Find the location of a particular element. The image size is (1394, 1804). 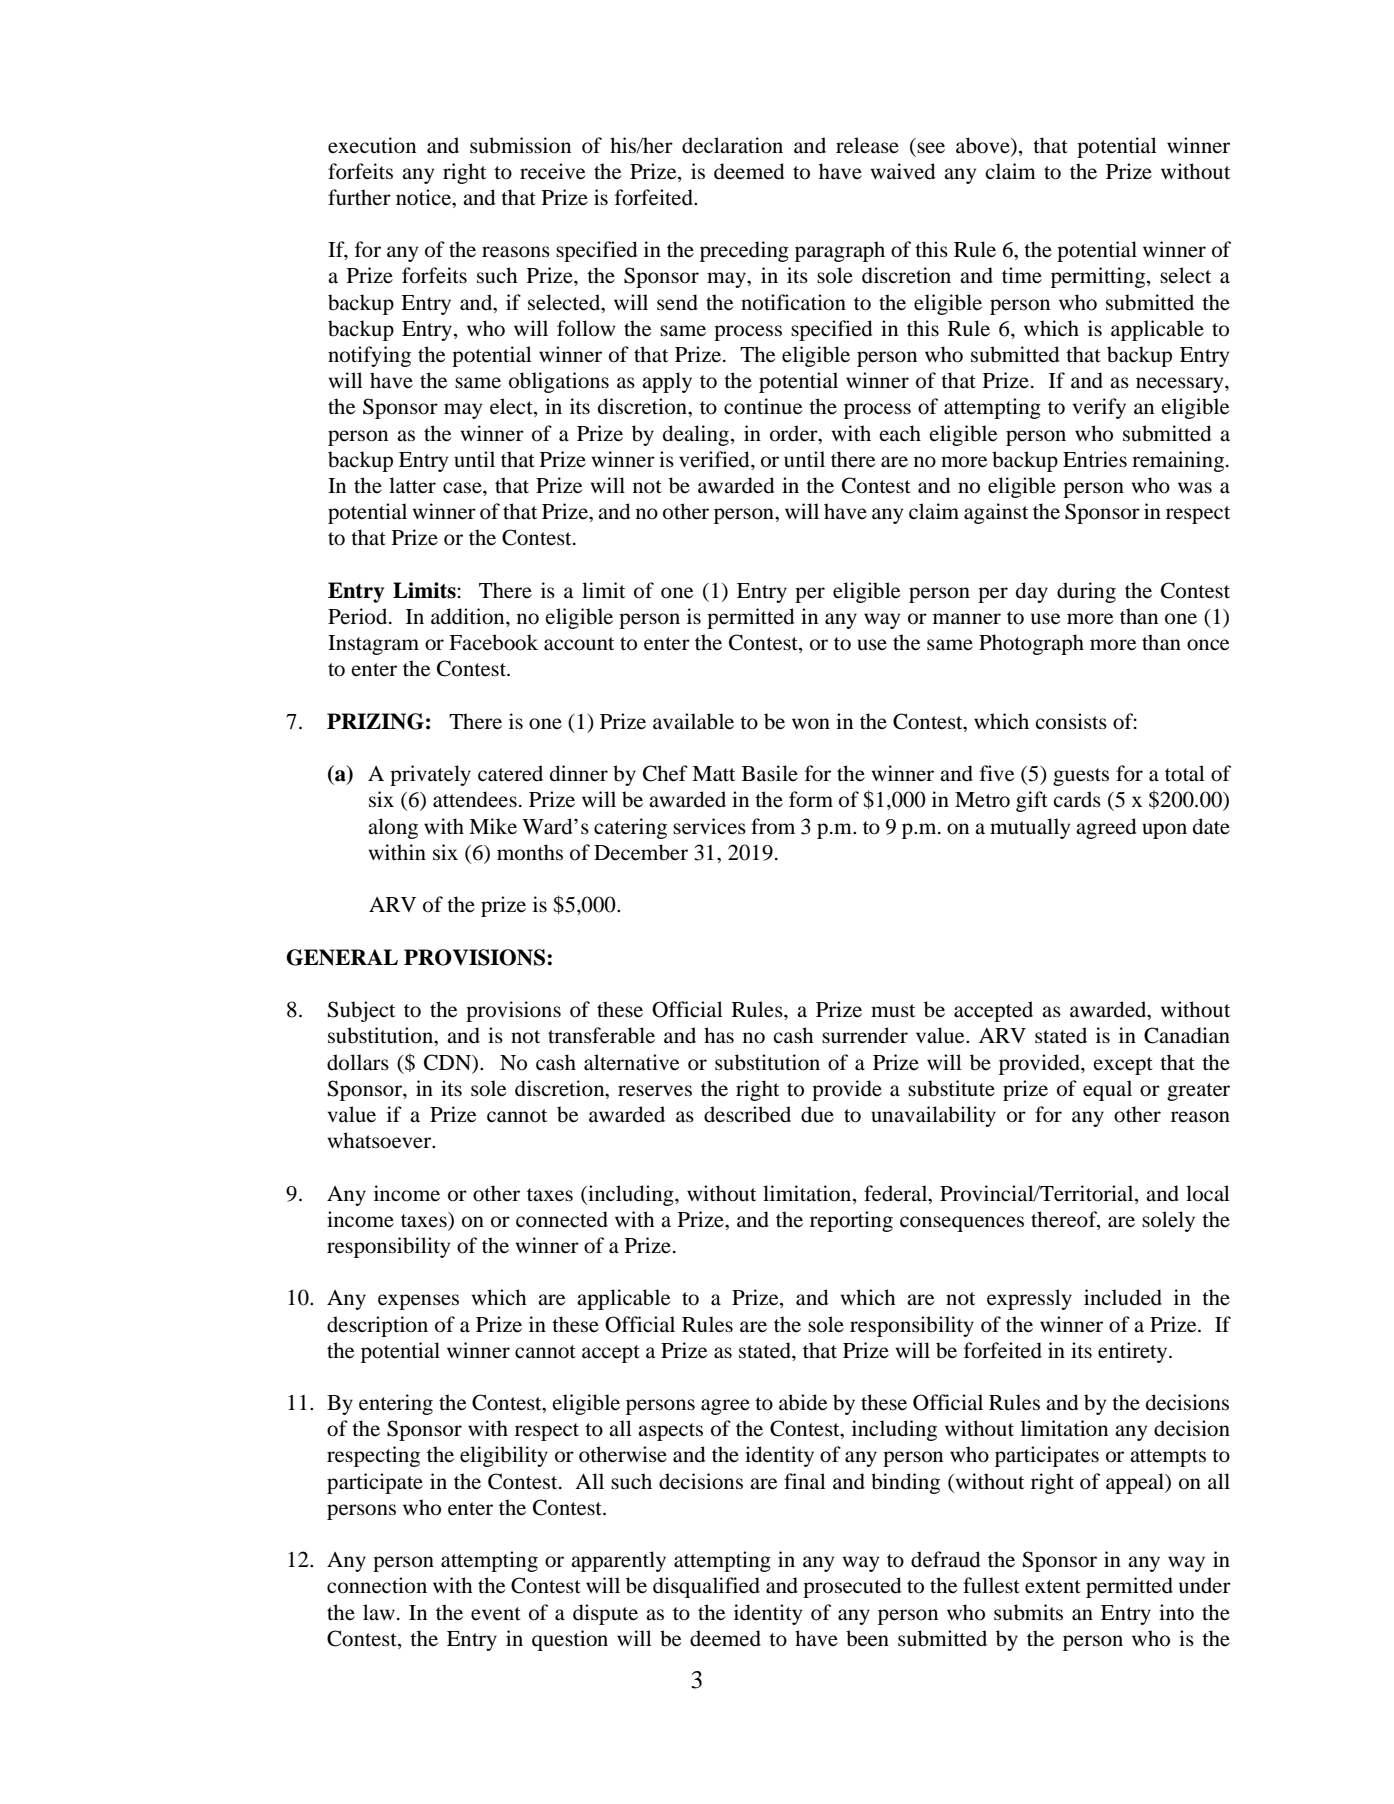

Entries is located at coordinates (1095, 459).
